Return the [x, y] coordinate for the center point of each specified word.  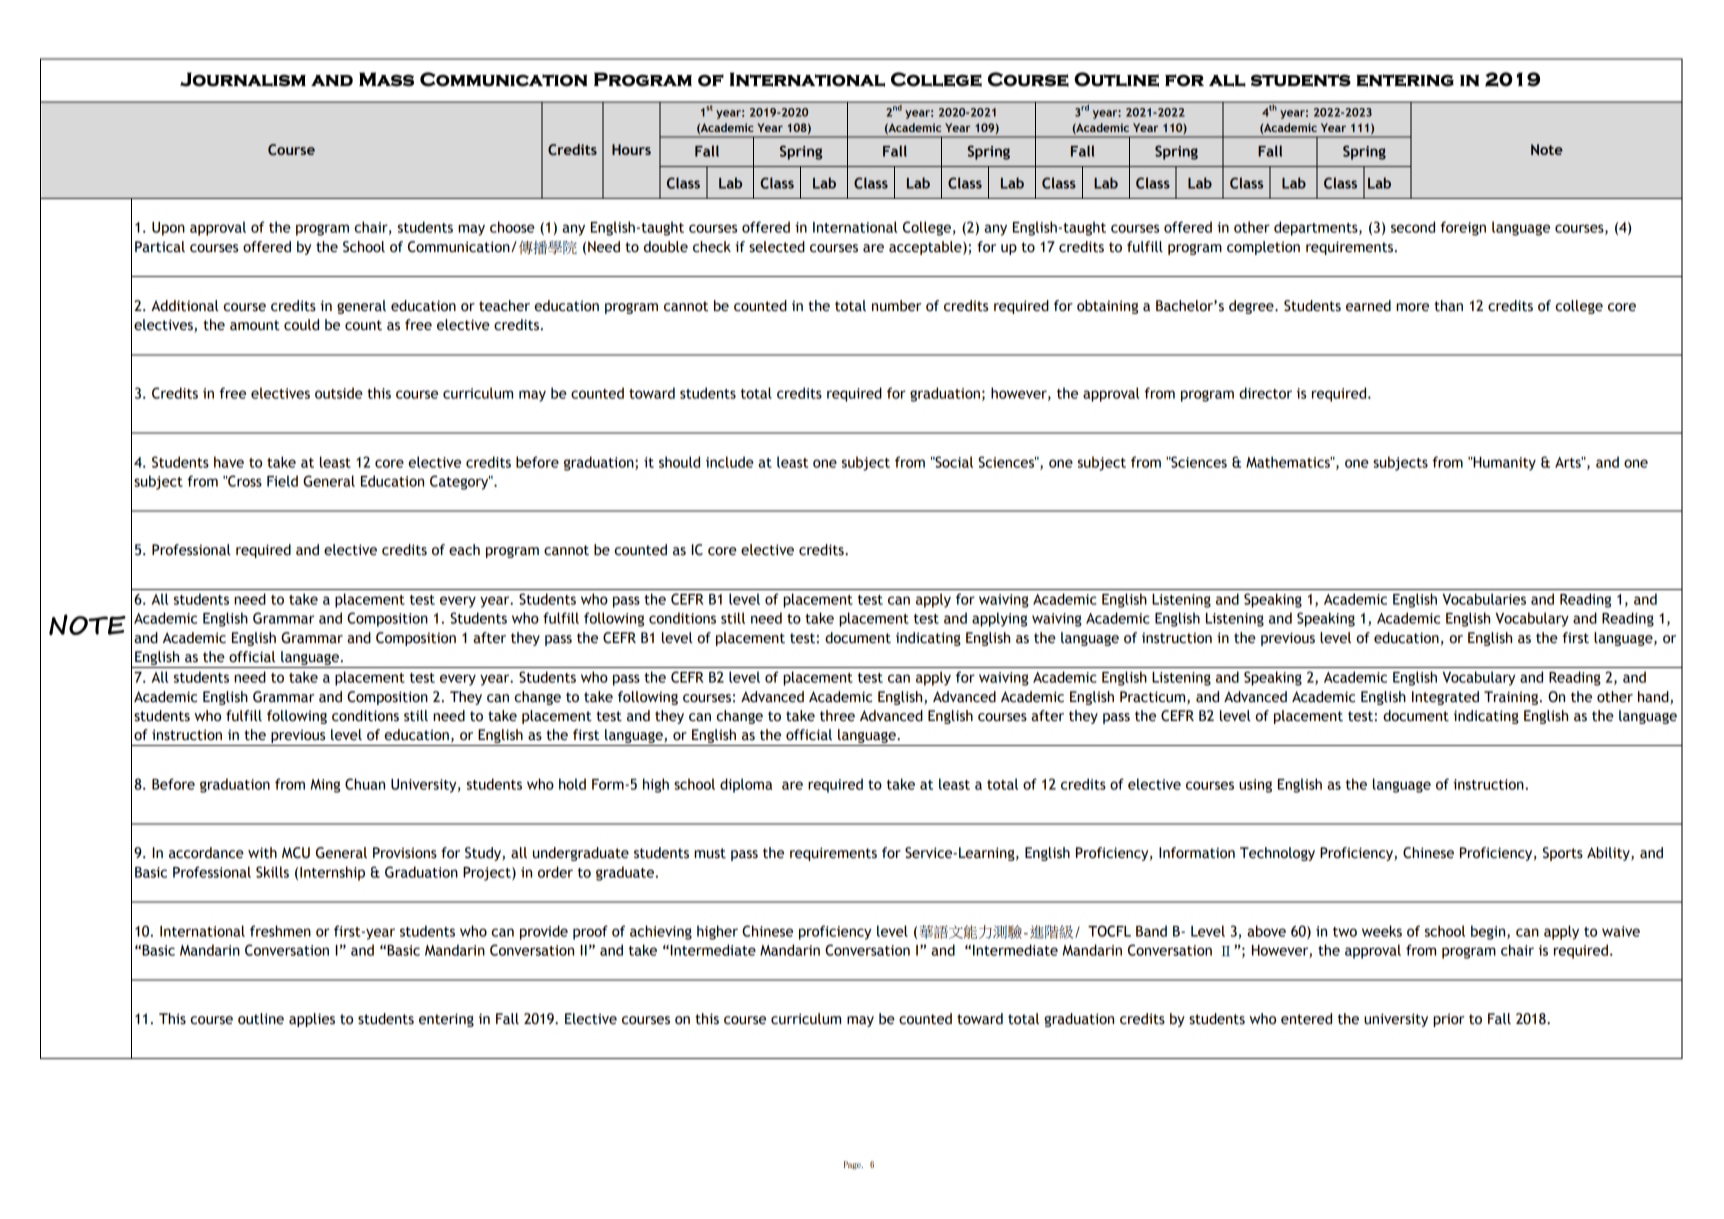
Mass [386, 79]
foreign [1463, 228]
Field [282, 481]
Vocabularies [1484, 599]
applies [312, 1020]
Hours [631, 149]
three [837, 716]
